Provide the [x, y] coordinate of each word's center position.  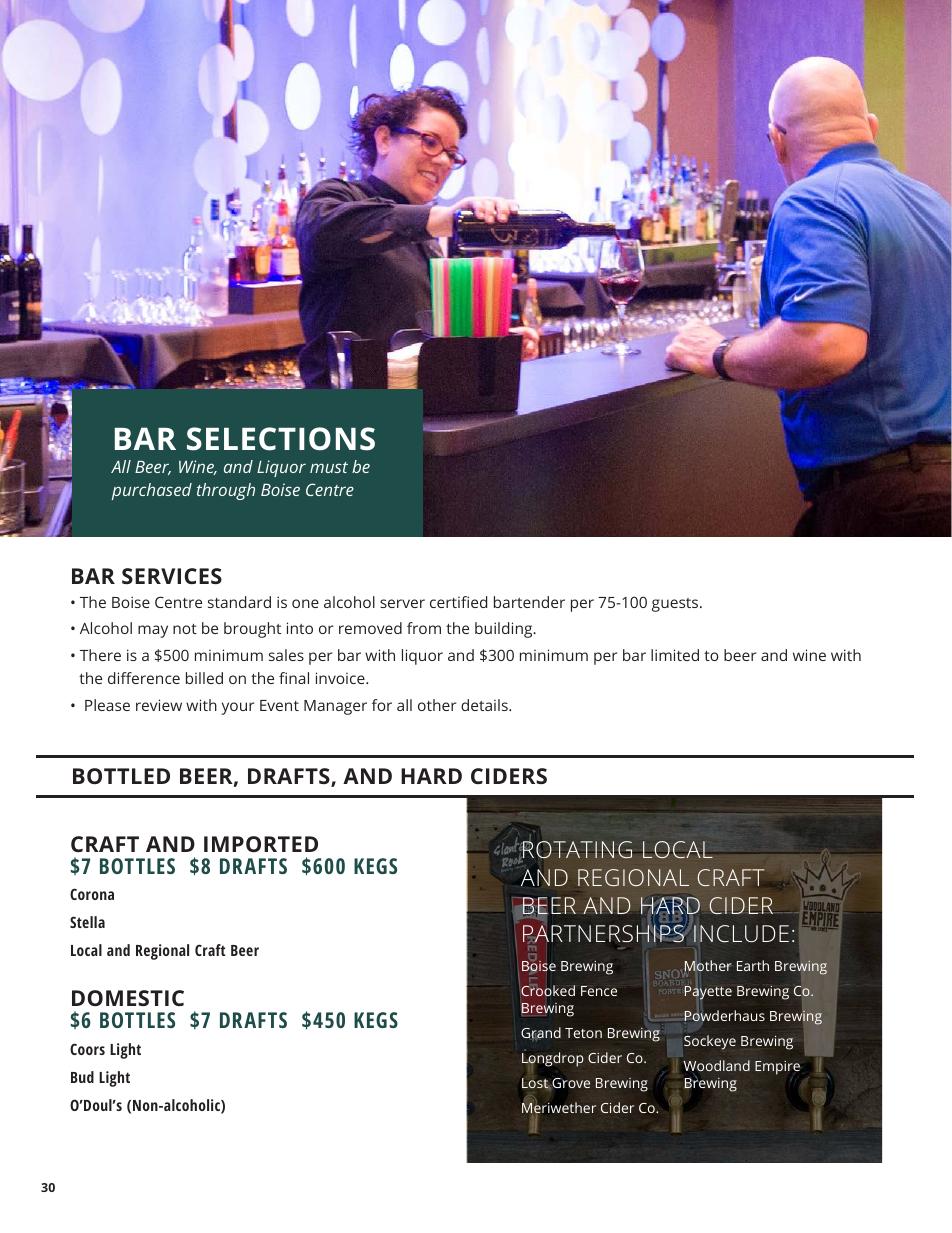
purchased [152, 491]
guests [676, 605]
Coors [87, 1049]
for [382, 705]
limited [675, 655]
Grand [541, 1034]
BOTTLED [121, 776]
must [329, 467]
